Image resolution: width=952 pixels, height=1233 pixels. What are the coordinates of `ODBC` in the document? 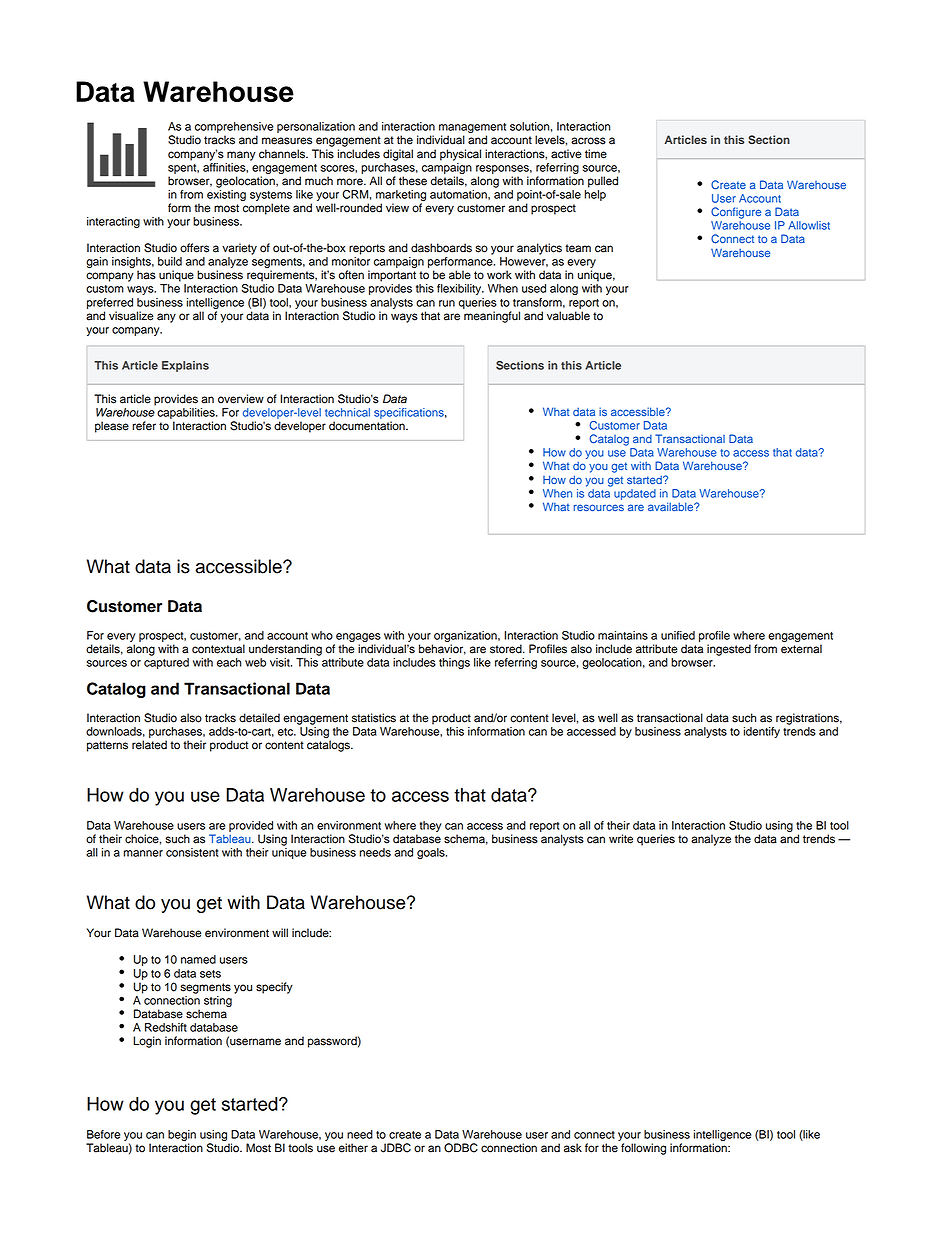 It's located at (461, 1148).
